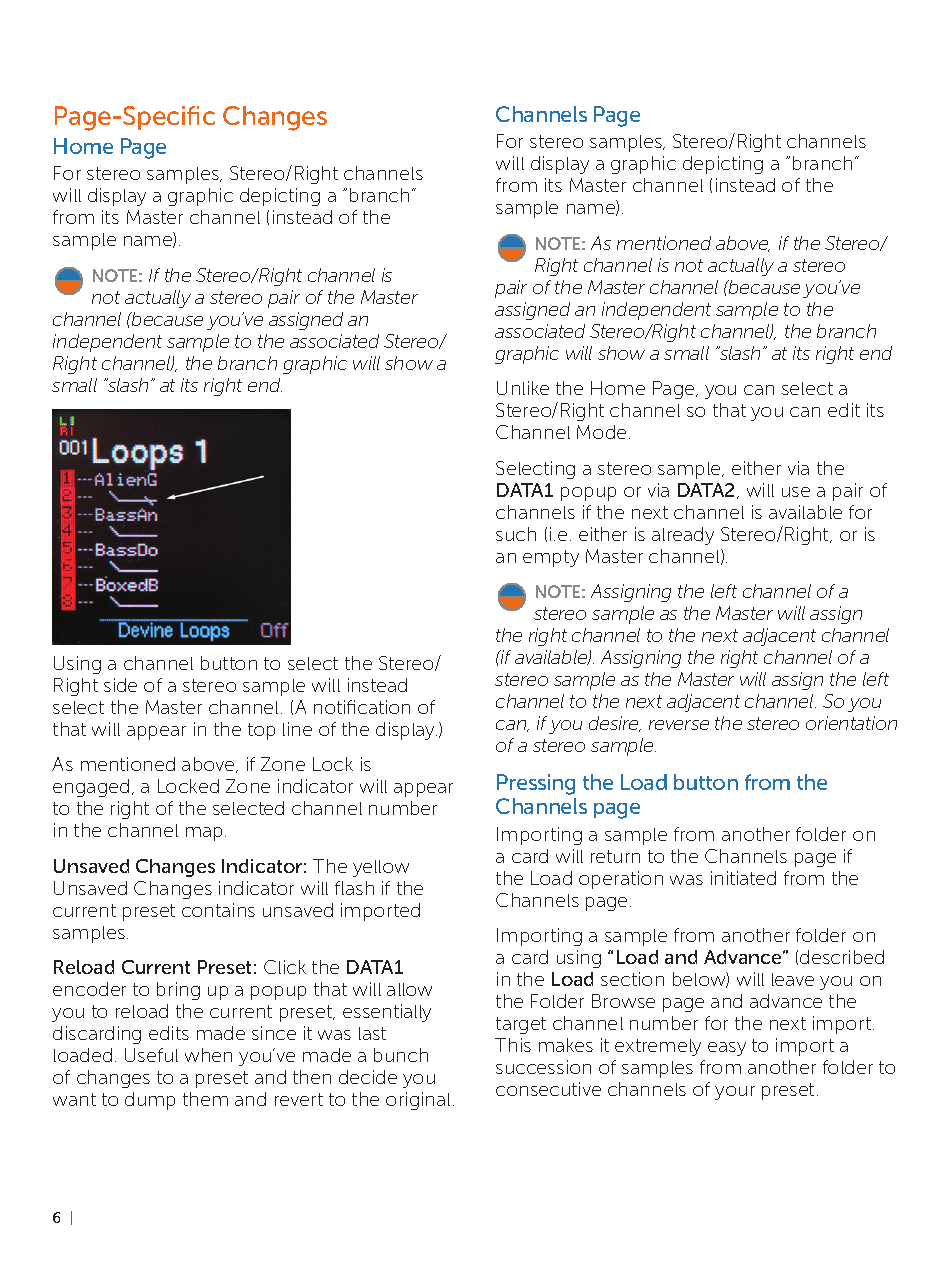  Describe the element at coordinates (523, 388) in the document. I see `Unlike` at that location.
